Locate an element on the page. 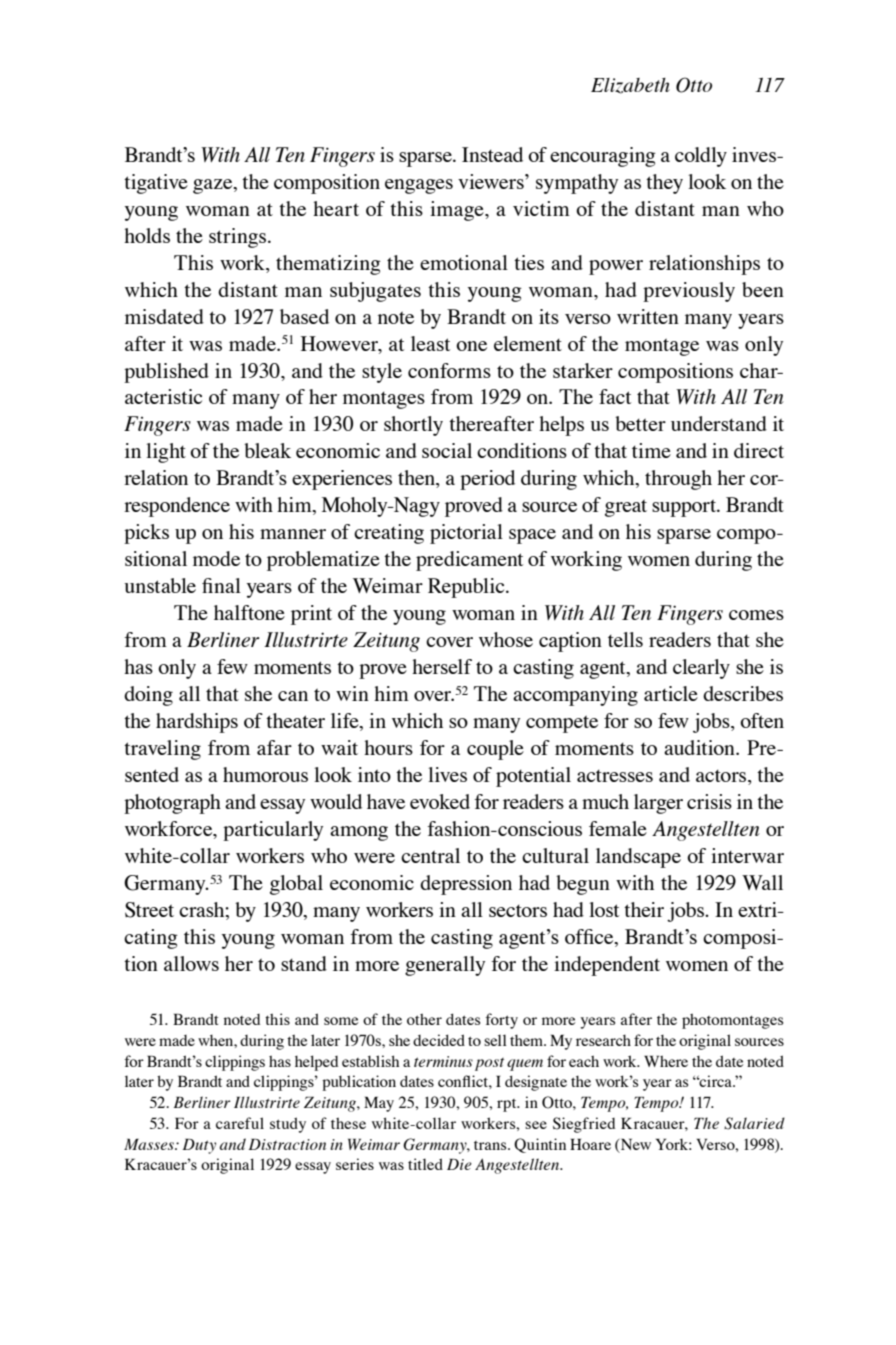  their is located at coordinates (644, 909).
